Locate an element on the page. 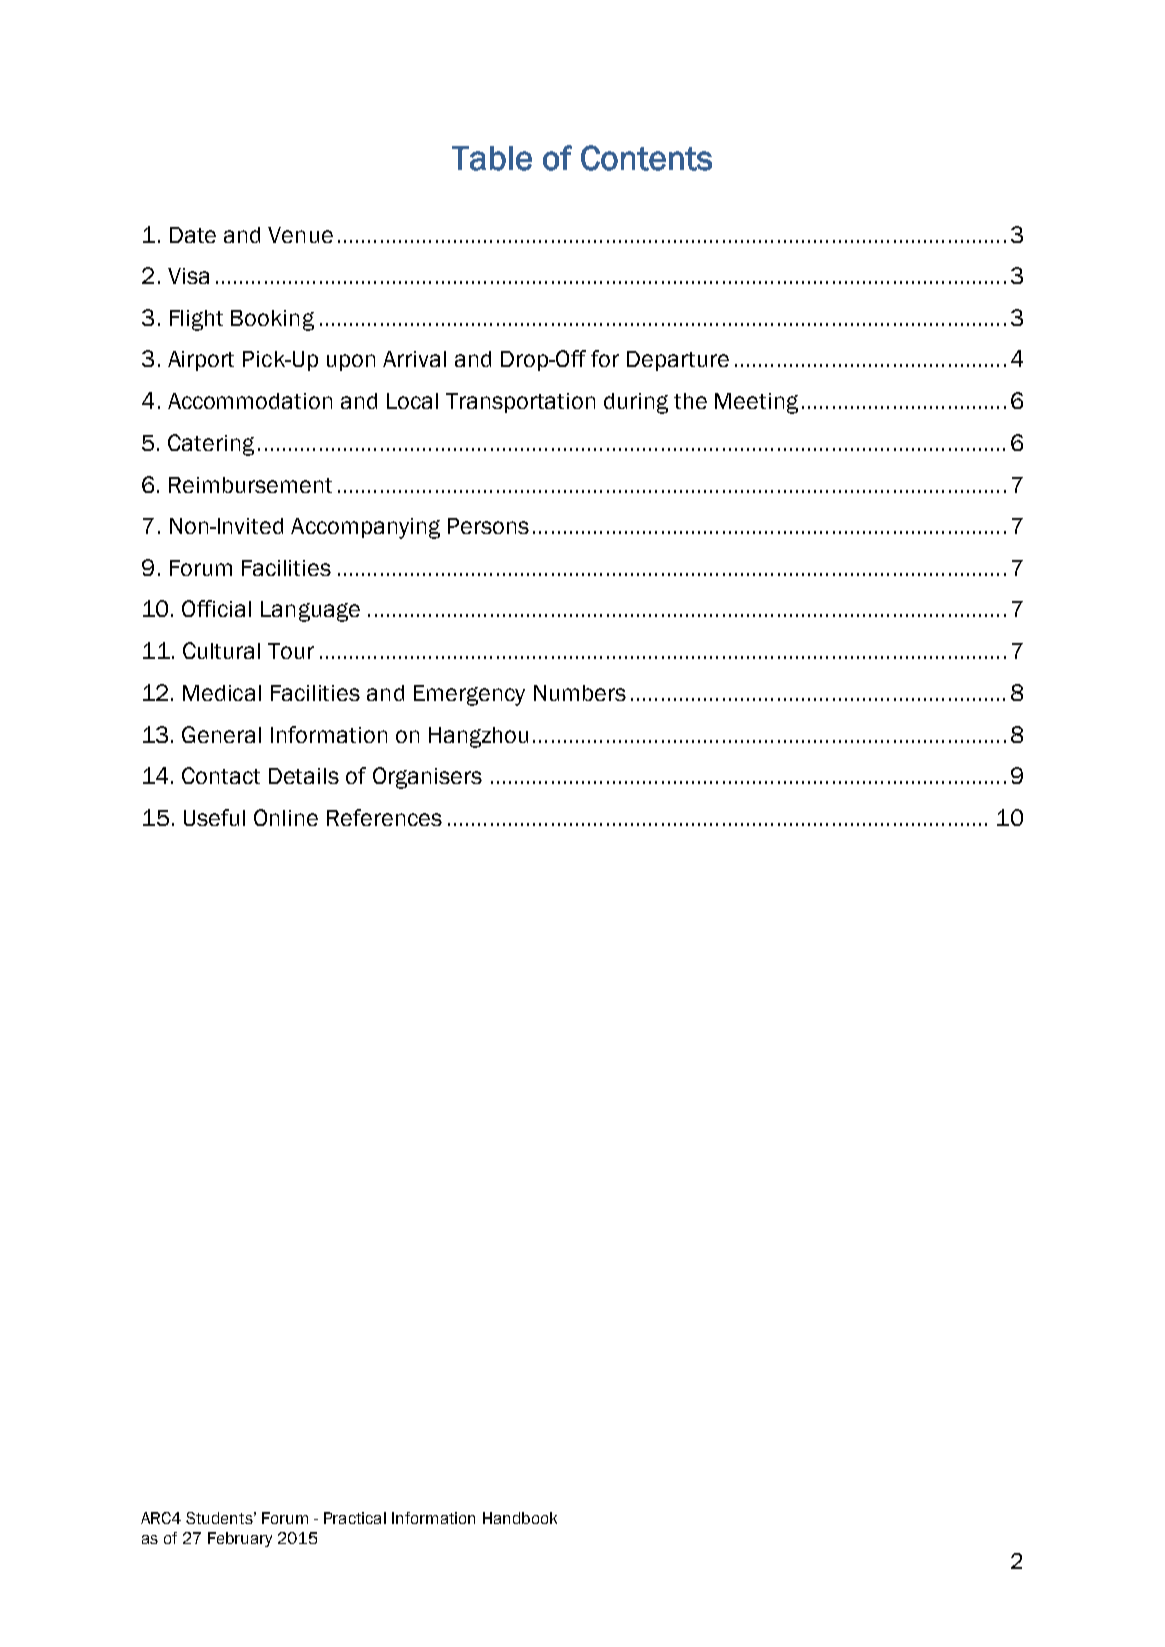 This page has height=1647, width=1165. Table is located at coordinates (492, 158).
